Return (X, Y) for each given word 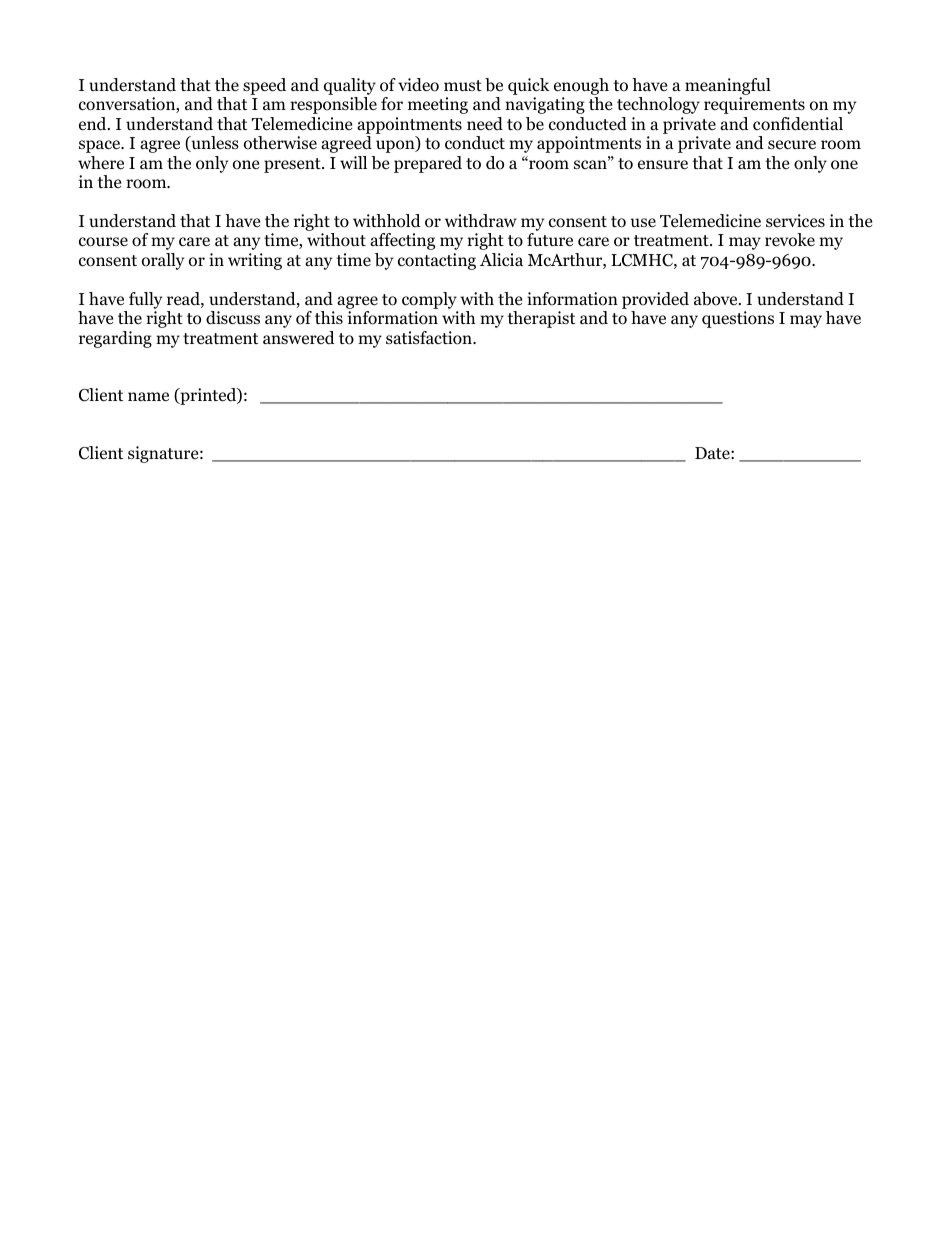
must (463, 85)
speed (264, 86)
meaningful (728, 86)
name (148, 396)
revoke (790, 240)
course (103, 242)
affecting (402, 241)
